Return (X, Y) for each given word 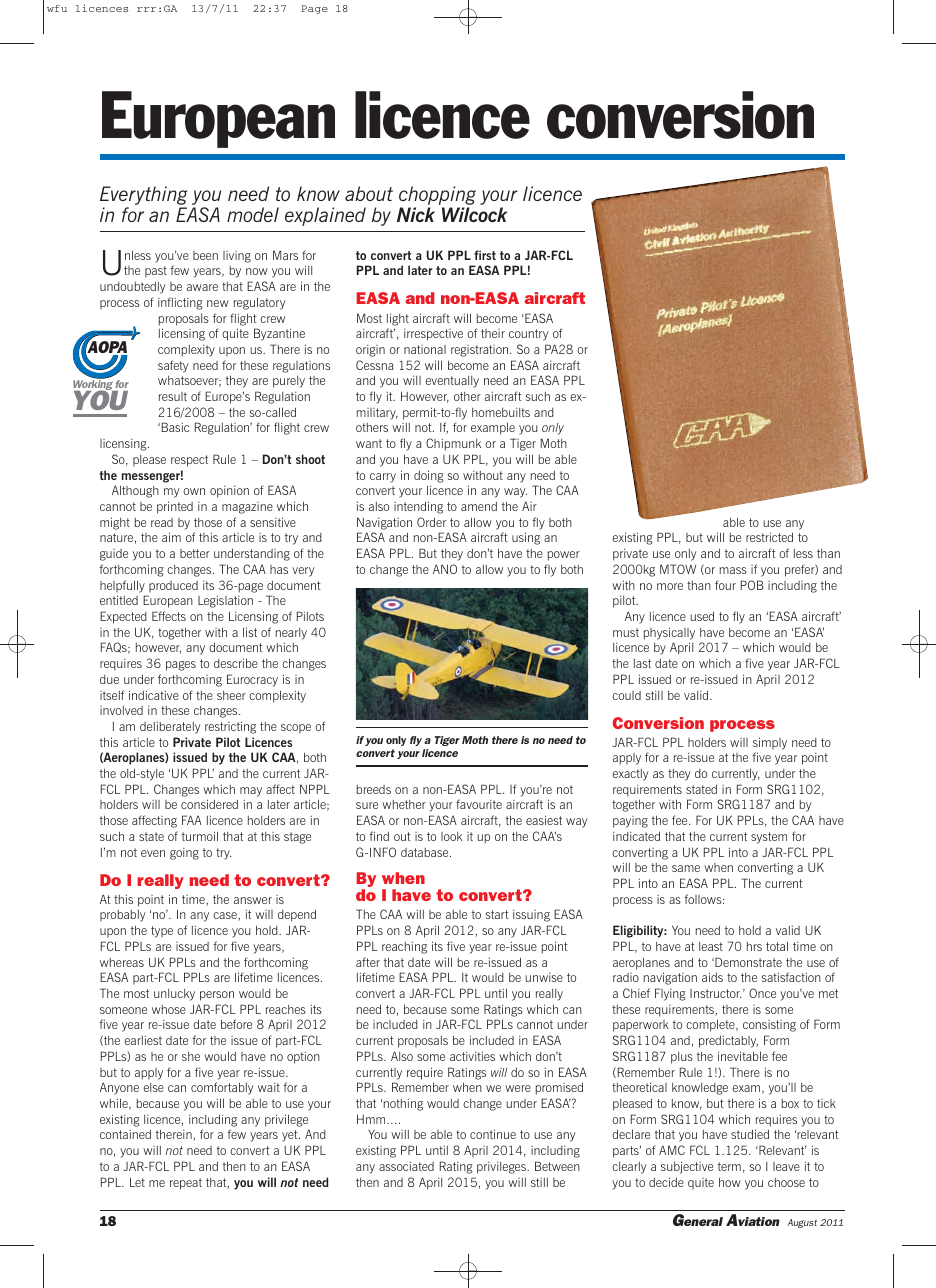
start (497, 914)
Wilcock (474, 214)
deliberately (170, 727)
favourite (479, 804)
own (194, 491)
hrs (754, 946)
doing (429, 476)
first (485, 255)
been (205, 255)
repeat (186, 1184)
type (162, 932)
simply (770, 743)
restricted (769, 537)
